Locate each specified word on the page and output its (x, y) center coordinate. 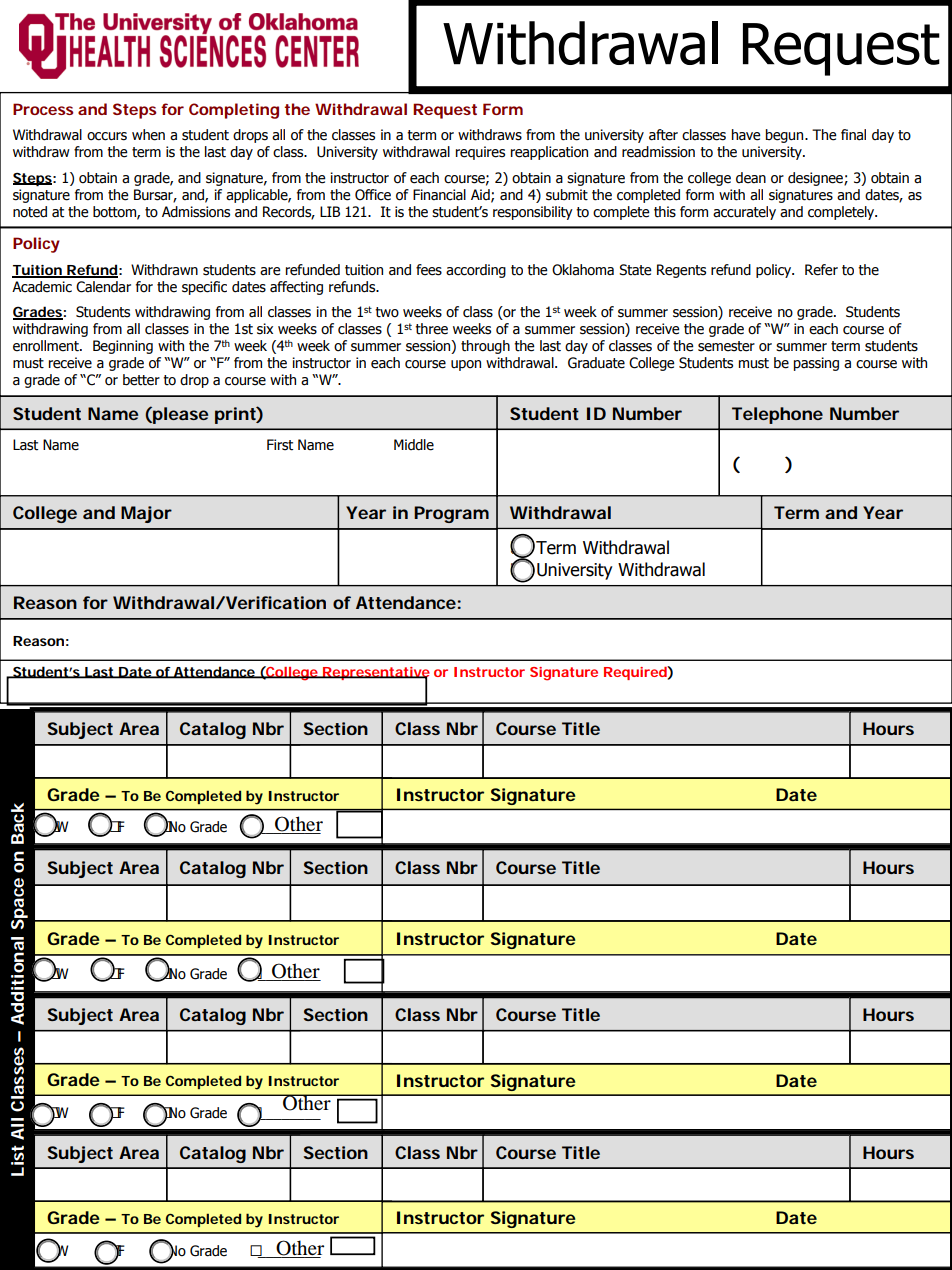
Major (146, 514)
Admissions (196, 212)
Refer (821, 270)
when (148, 135)
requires (480, 153)
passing (816, 364)
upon (466, 365)
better (141, 380)
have (746, 135)
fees (429, 270)
